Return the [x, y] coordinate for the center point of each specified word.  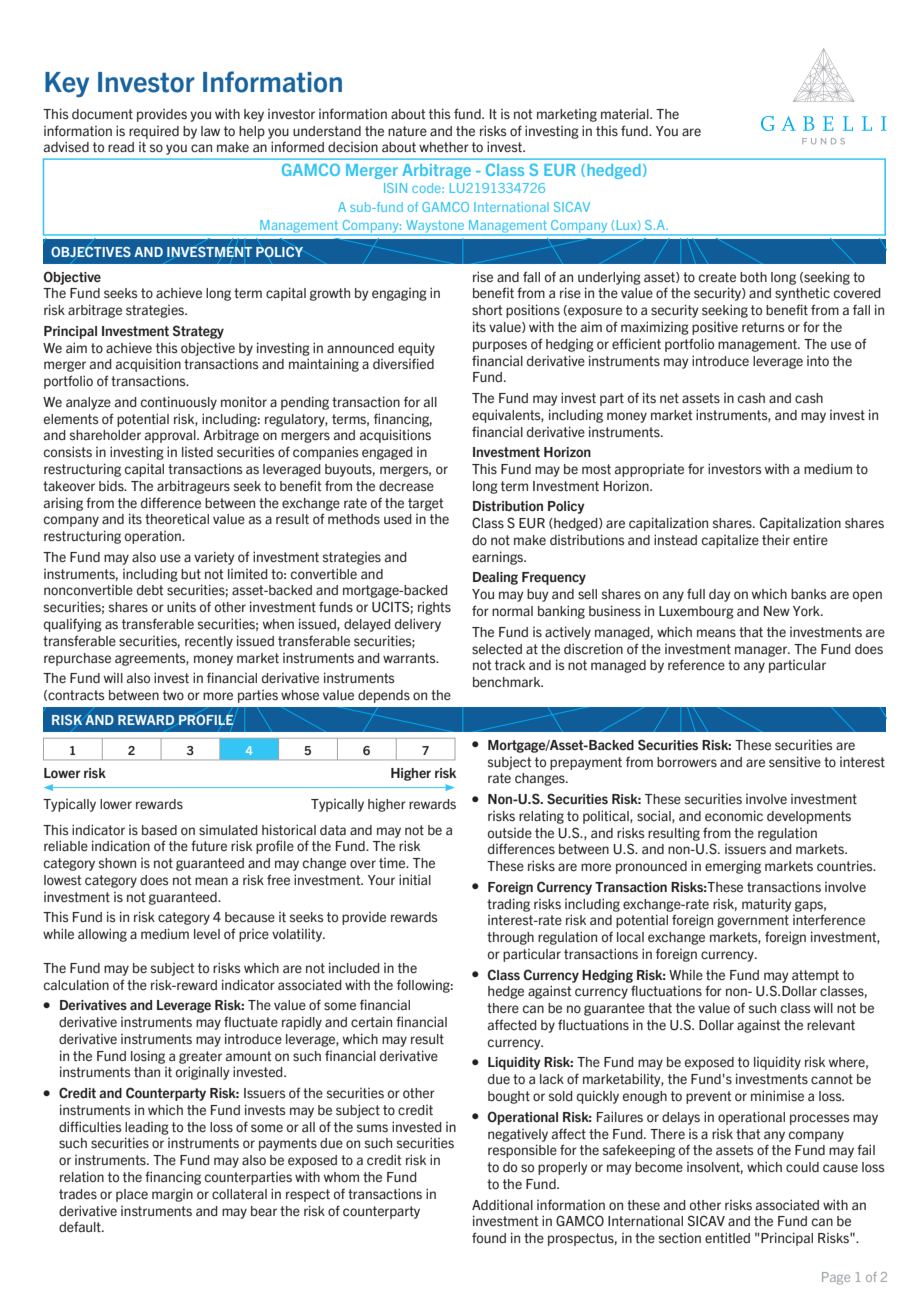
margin [172, 1195]
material [626, 114]
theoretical [177, 518]
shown [117, 863]
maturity [767, 905]
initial [415, 879]
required [154, 132]
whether [444, 147]
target [425, 504]
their [776, 539]
